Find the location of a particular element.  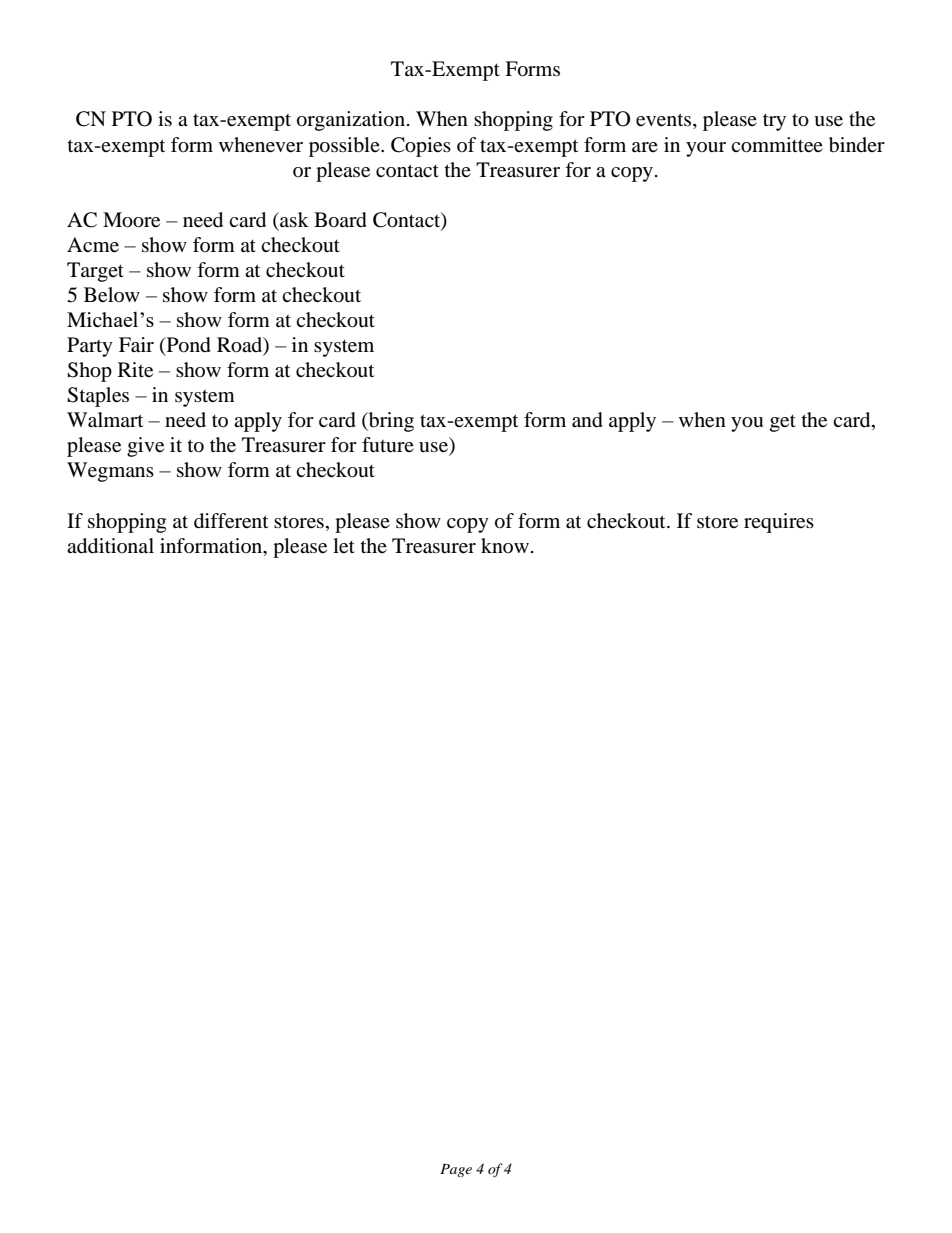

let is located at coordinates (344, 546).
